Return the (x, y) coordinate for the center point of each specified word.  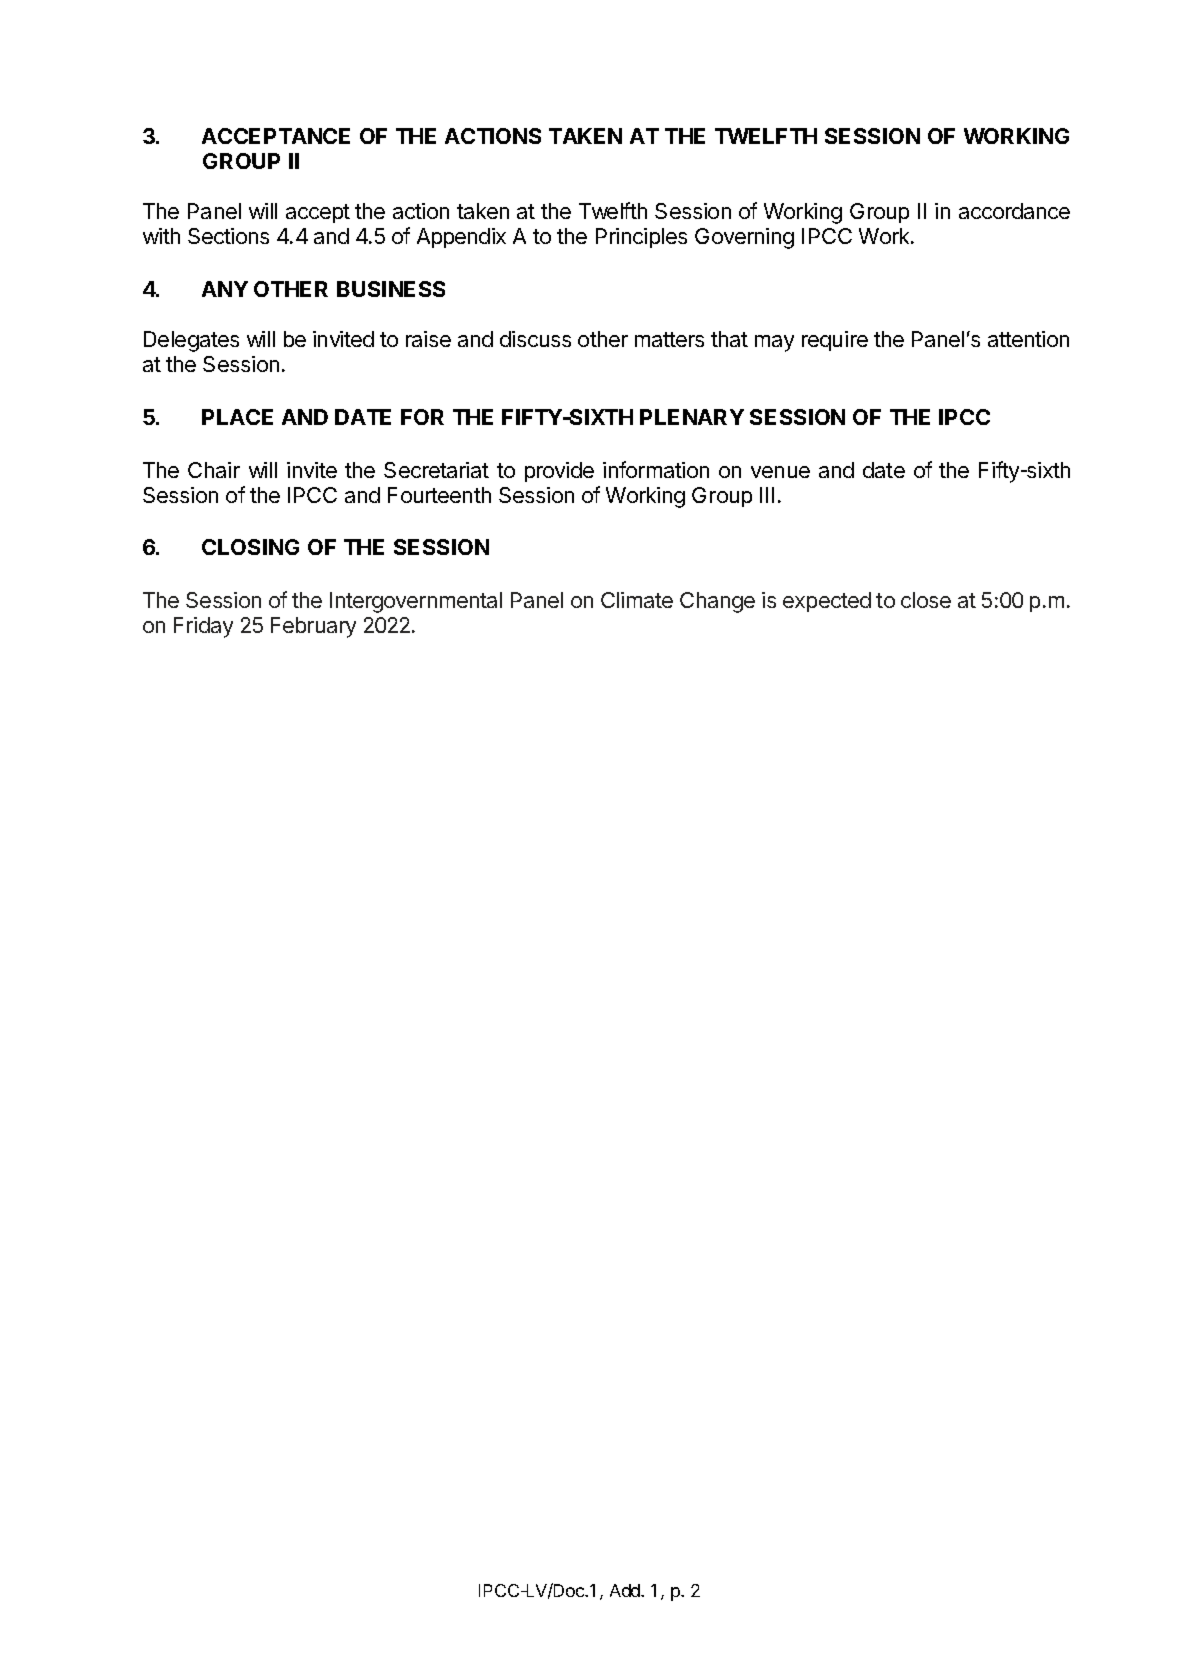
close (926, 600)
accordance (1014, 211)
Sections (228, 236)
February (313, 627)
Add (626, 1590)
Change (717, 602)
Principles (641, 238)
